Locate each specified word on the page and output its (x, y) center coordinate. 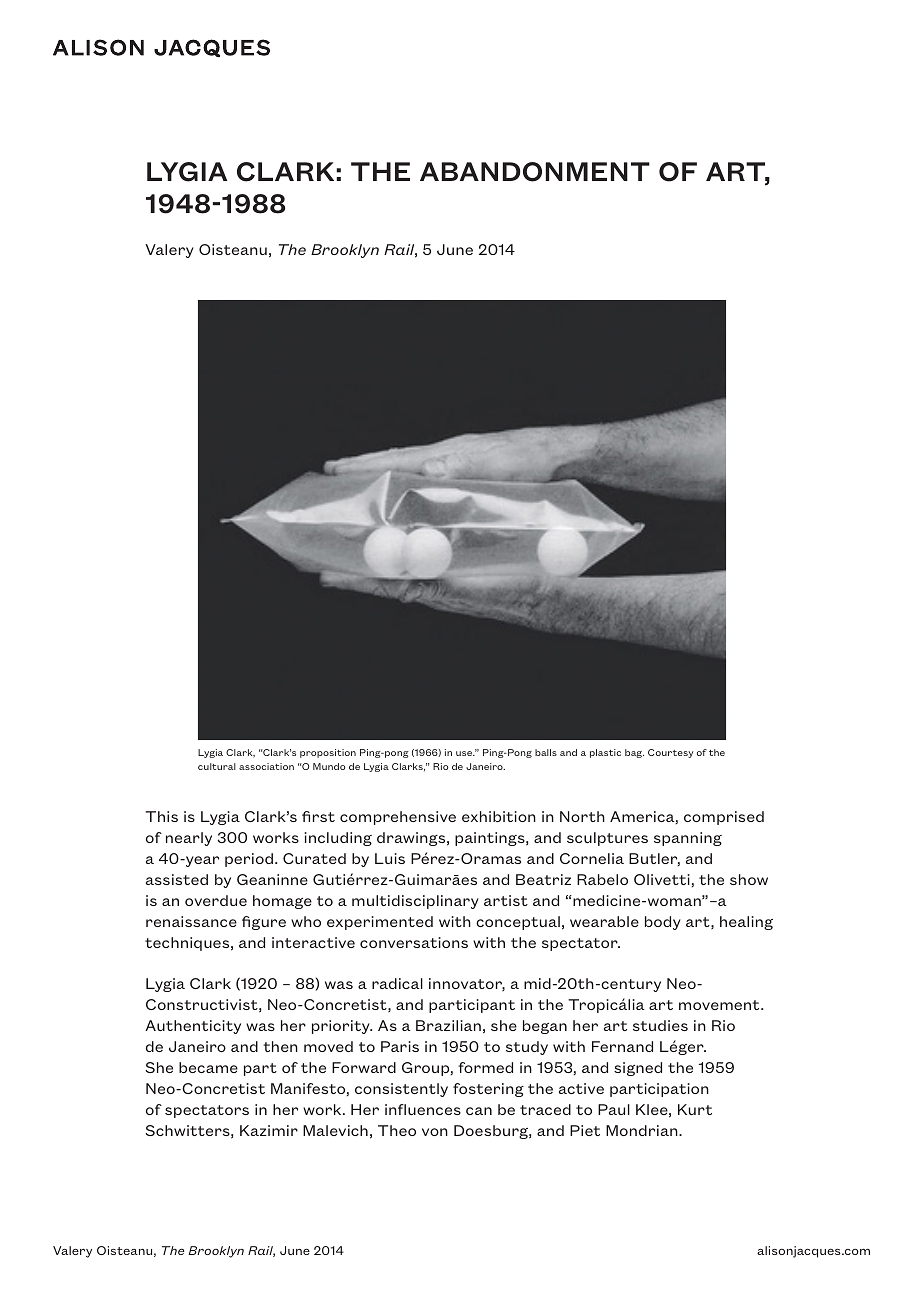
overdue (216, 900)
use (465, 753)
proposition (328, 753)
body (663, 923)
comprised (724, 818)
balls (546, 752)
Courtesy (670, 753)
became (208, 1067)
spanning (688, 839)
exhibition (499, 816)
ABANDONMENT (535, 172)
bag (634, 753)
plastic (605, 753)
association (266, 766)
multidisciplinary (415, 902)
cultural (217, 766)
